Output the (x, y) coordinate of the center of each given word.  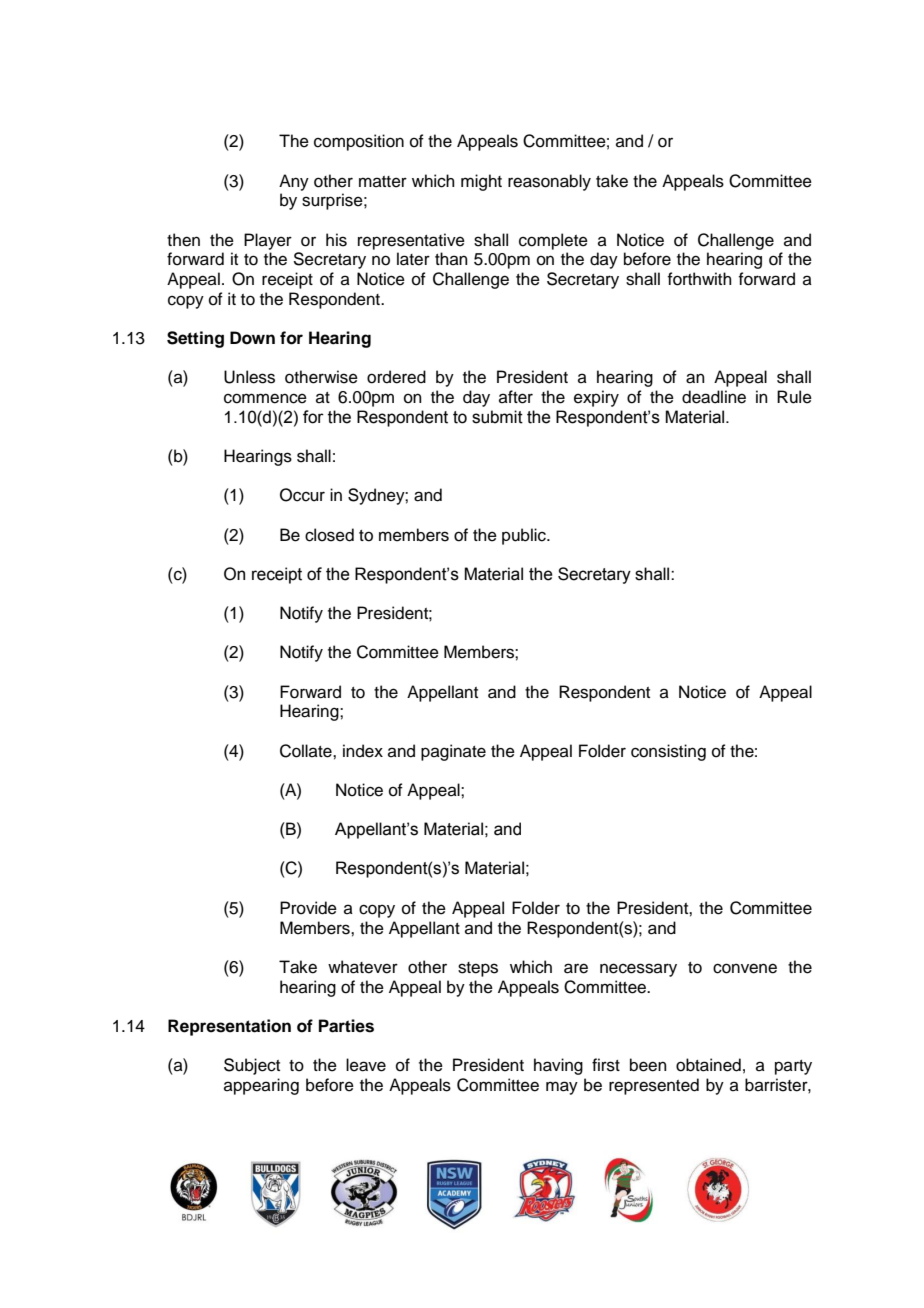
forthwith (699, 279)
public (525, 536)
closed (329, 535)
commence (265, 398)
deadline (714, 397)
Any (294, 182)
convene (745, 968)
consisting (668, 752)
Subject (252, 1066)
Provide (308, 908)
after (516, 397)
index (363, 751)
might (481, 182)
